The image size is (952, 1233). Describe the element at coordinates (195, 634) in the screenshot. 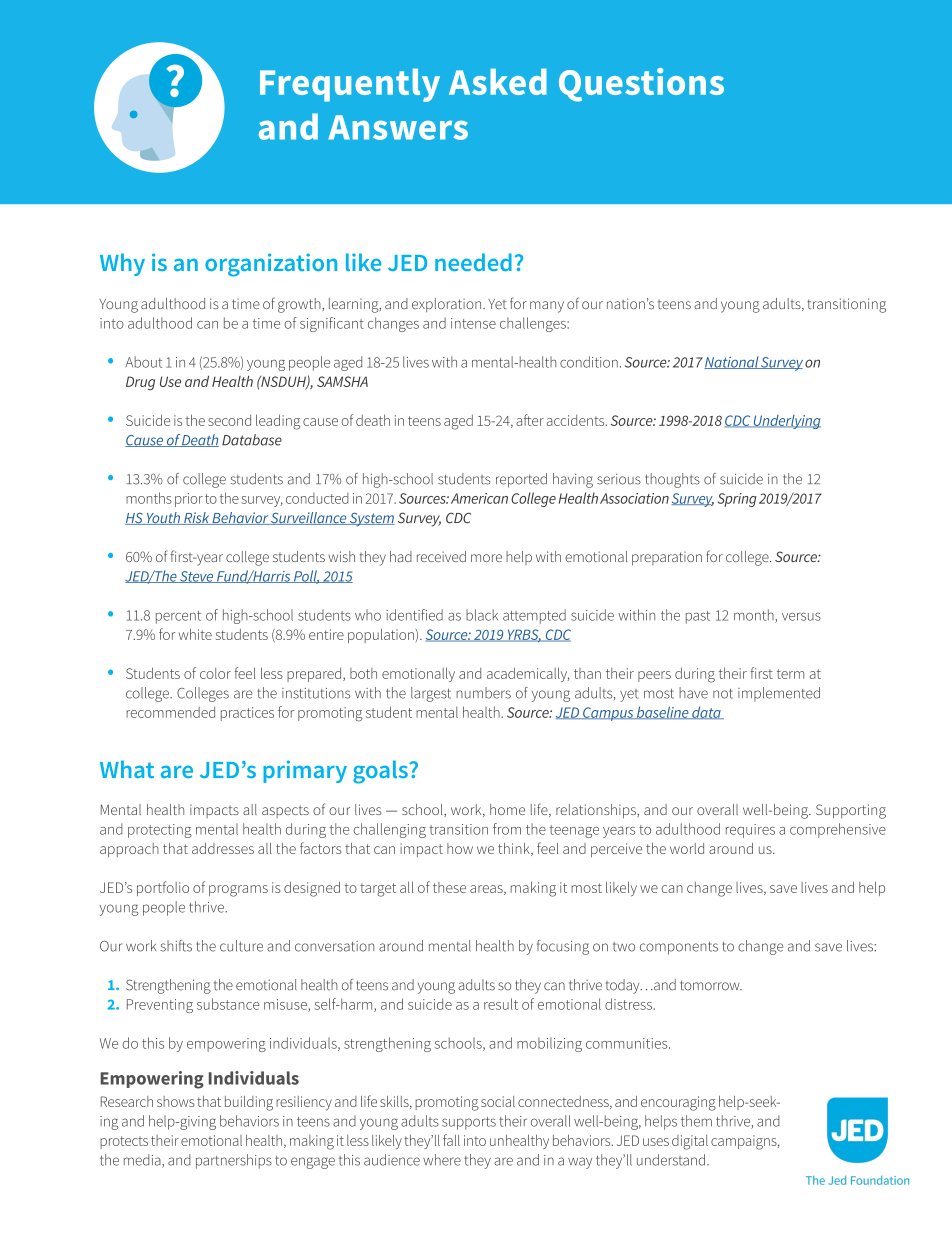

I see `white` at that location.
